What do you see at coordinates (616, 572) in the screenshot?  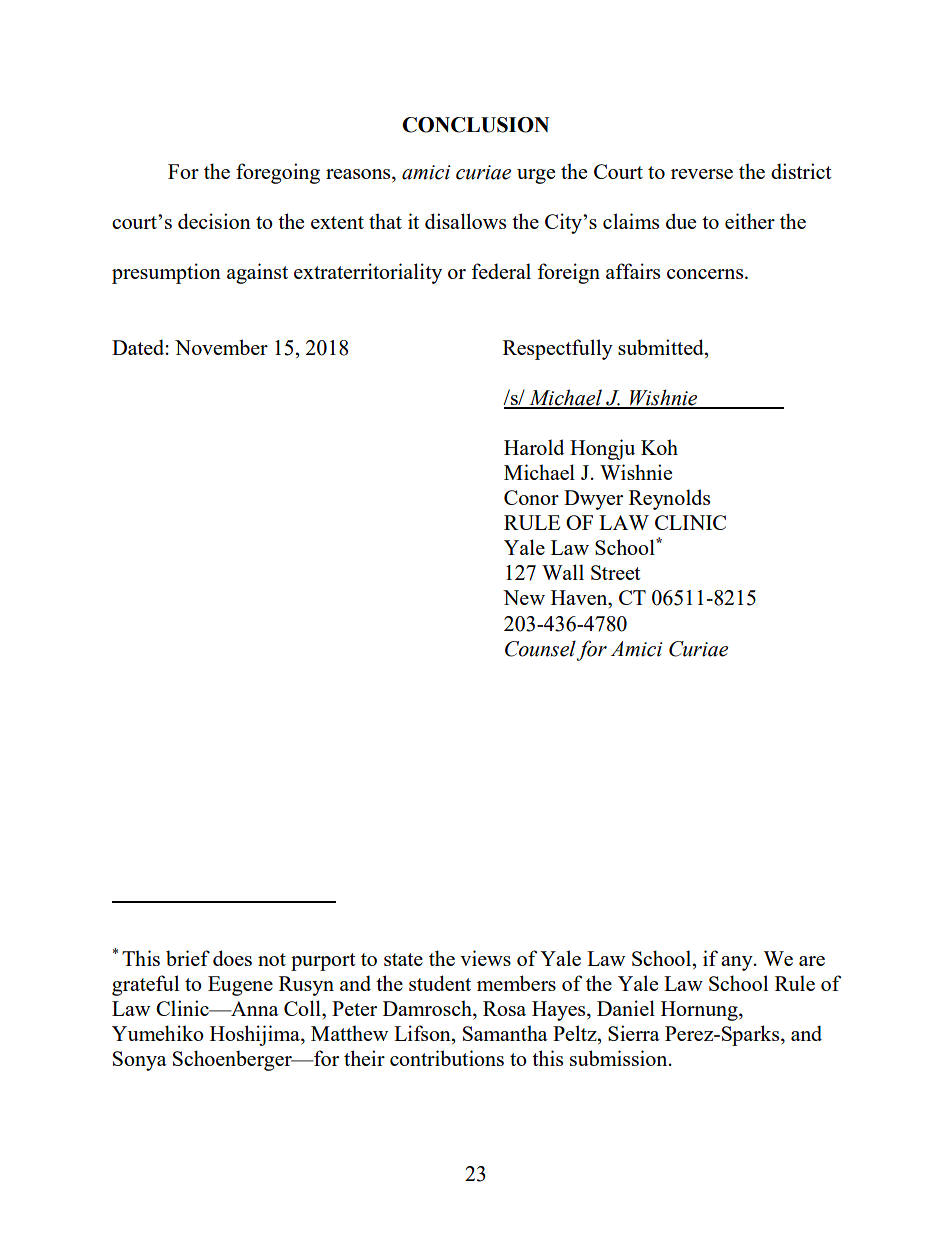 I see `Street` at bounding box center [616, 572].
